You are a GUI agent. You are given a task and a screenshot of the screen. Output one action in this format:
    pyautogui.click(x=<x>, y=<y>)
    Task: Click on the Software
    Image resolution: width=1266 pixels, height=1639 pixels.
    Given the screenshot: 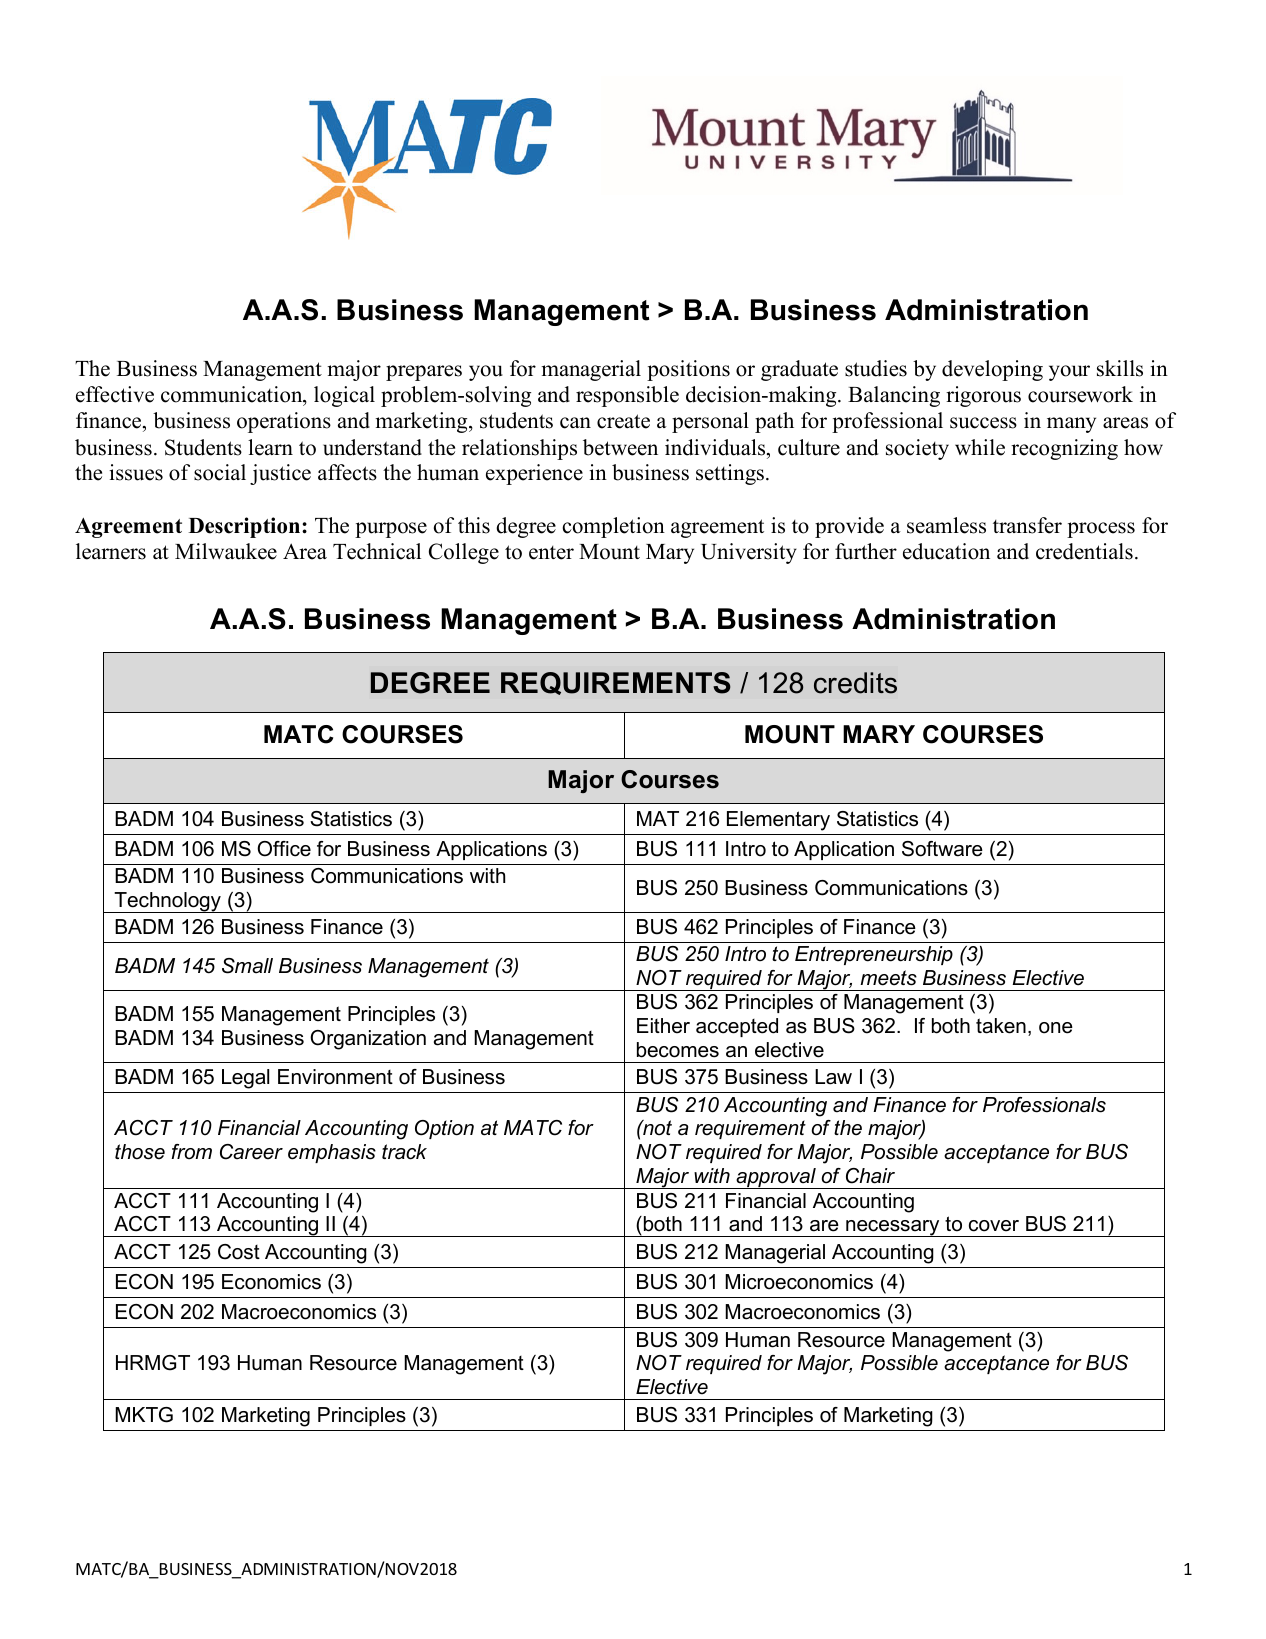 What is the action you would take?
    pyautogui.click(x=942, y=849)
